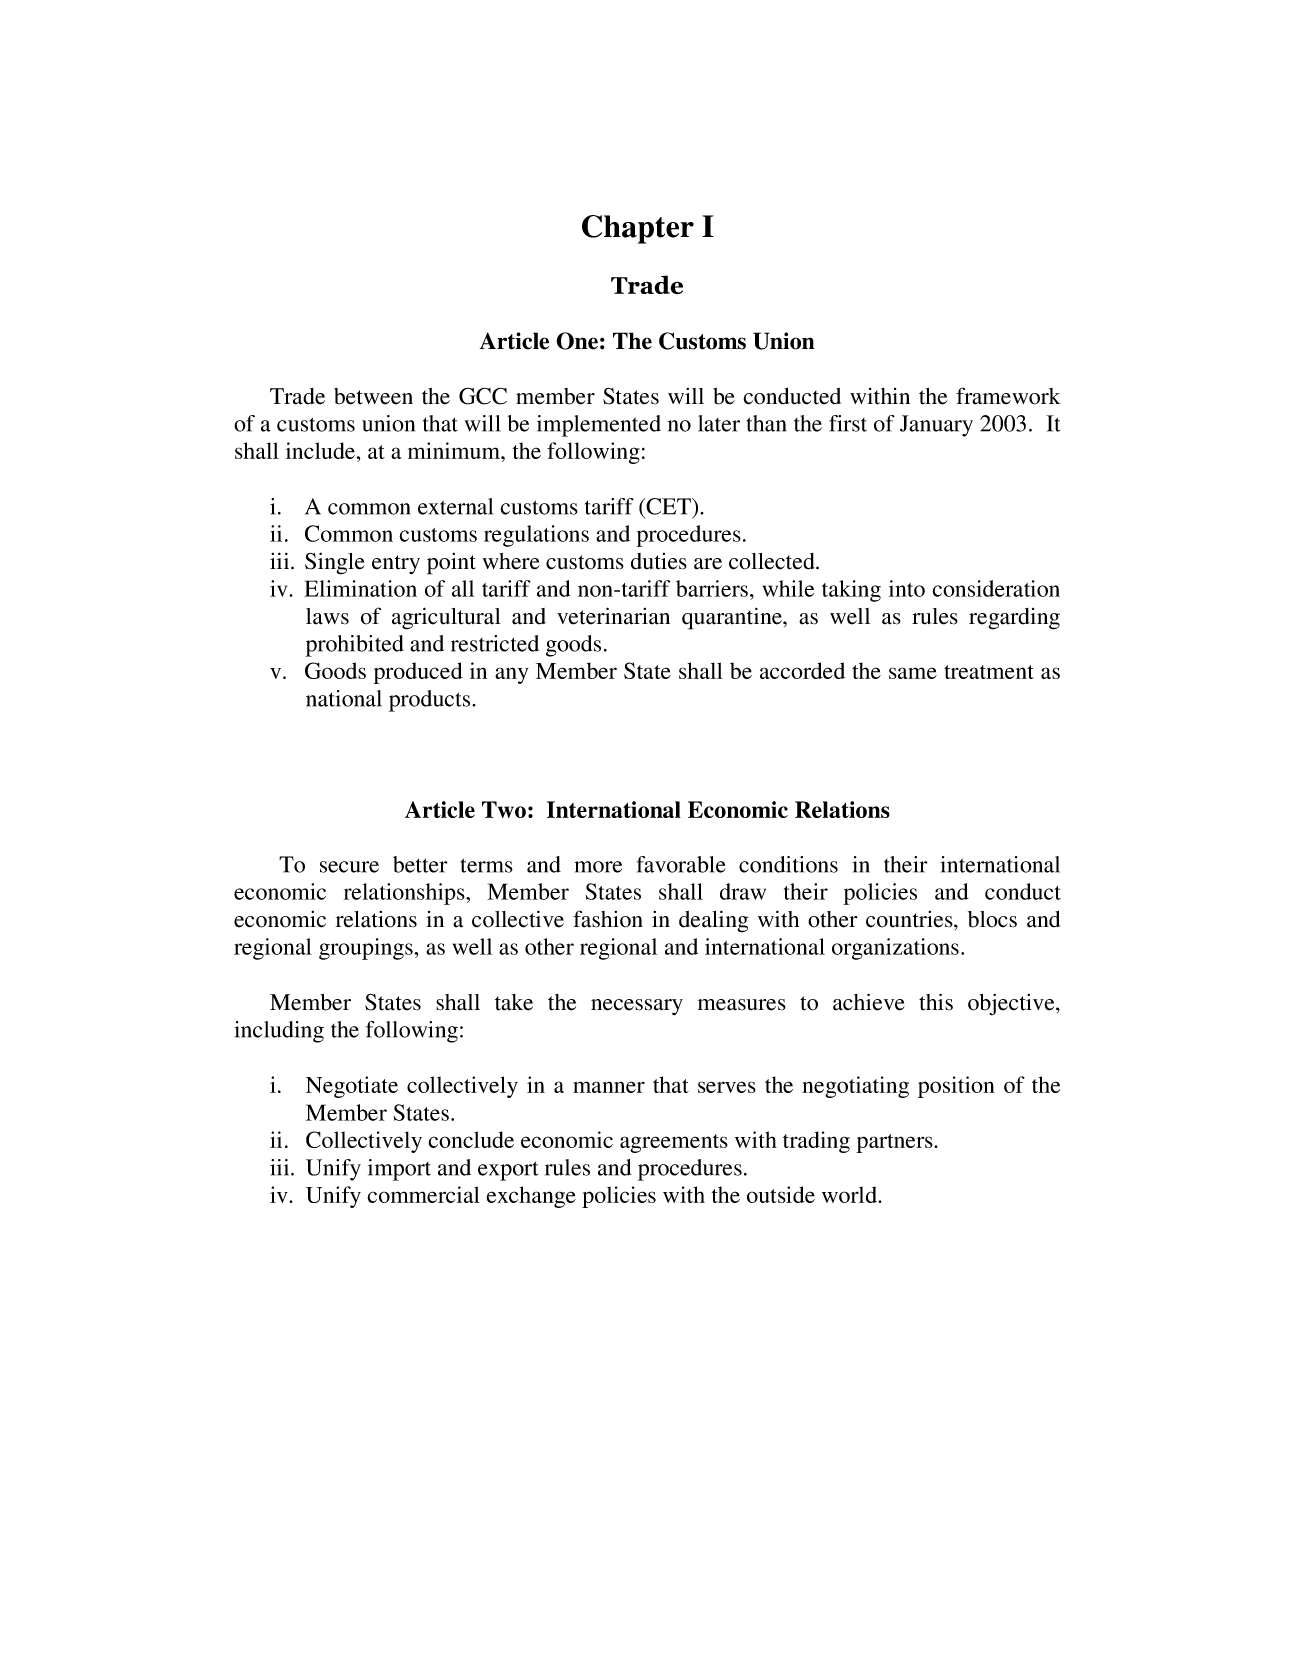 This image has height=1677, width=1296. Describe the element at coordinates (373, 396) in the image. I see `between` at that location.
